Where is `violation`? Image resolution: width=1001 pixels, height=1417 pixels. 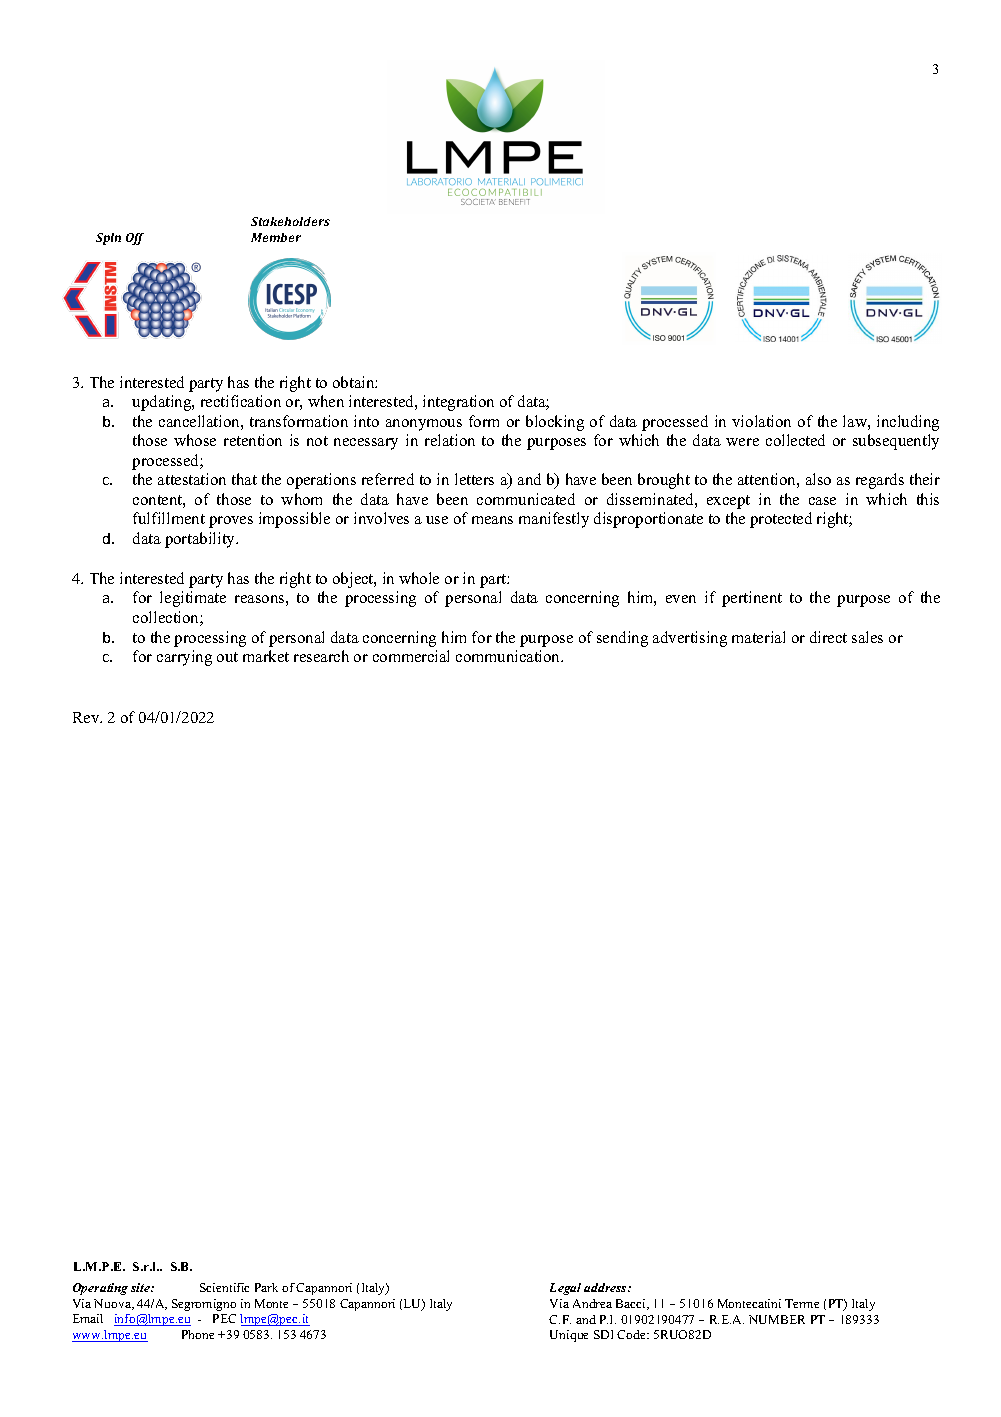
violation is located at coordinates (761, 421).
